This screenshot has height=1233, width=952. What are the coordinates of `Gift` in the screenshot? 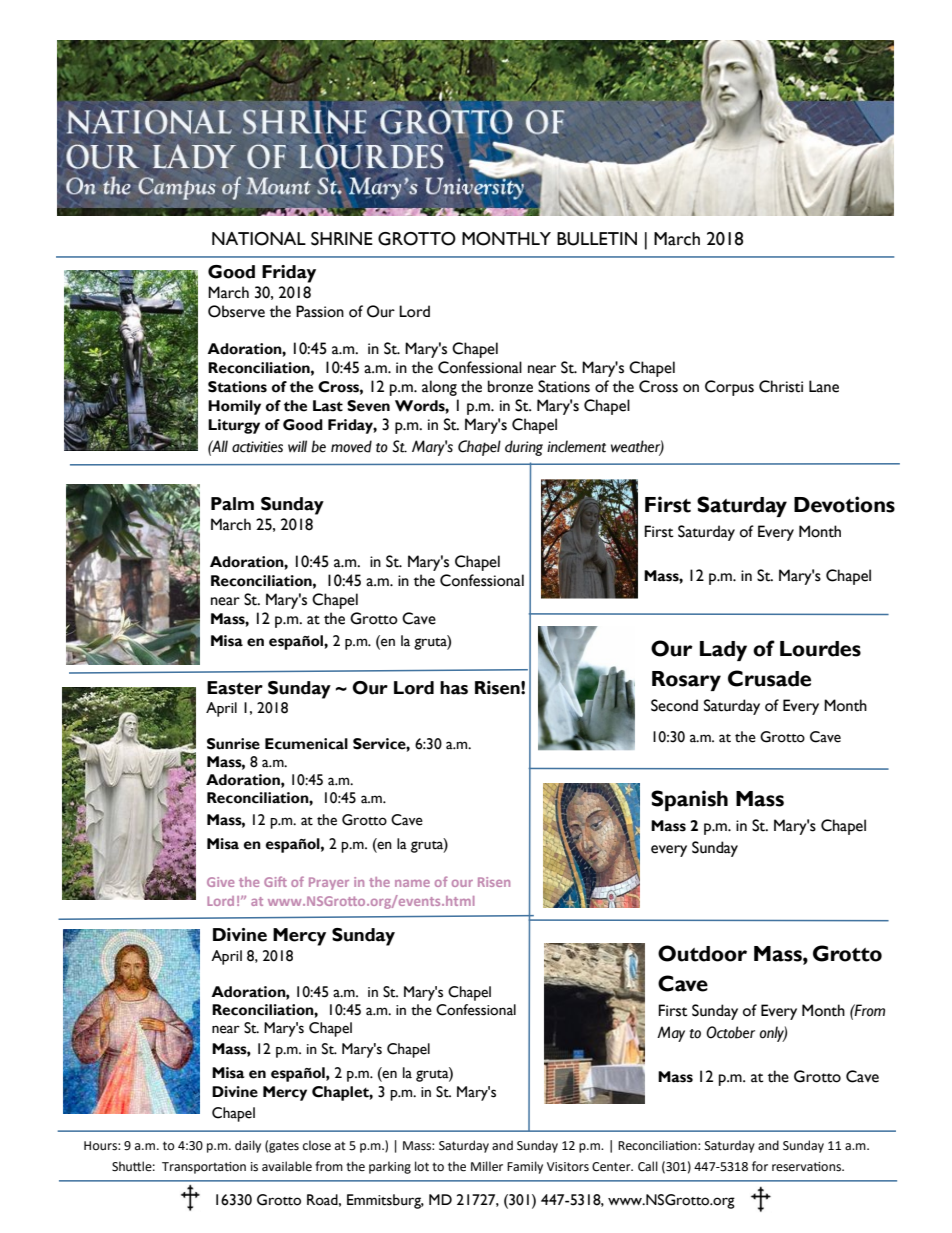 It's located at (275, 881).
